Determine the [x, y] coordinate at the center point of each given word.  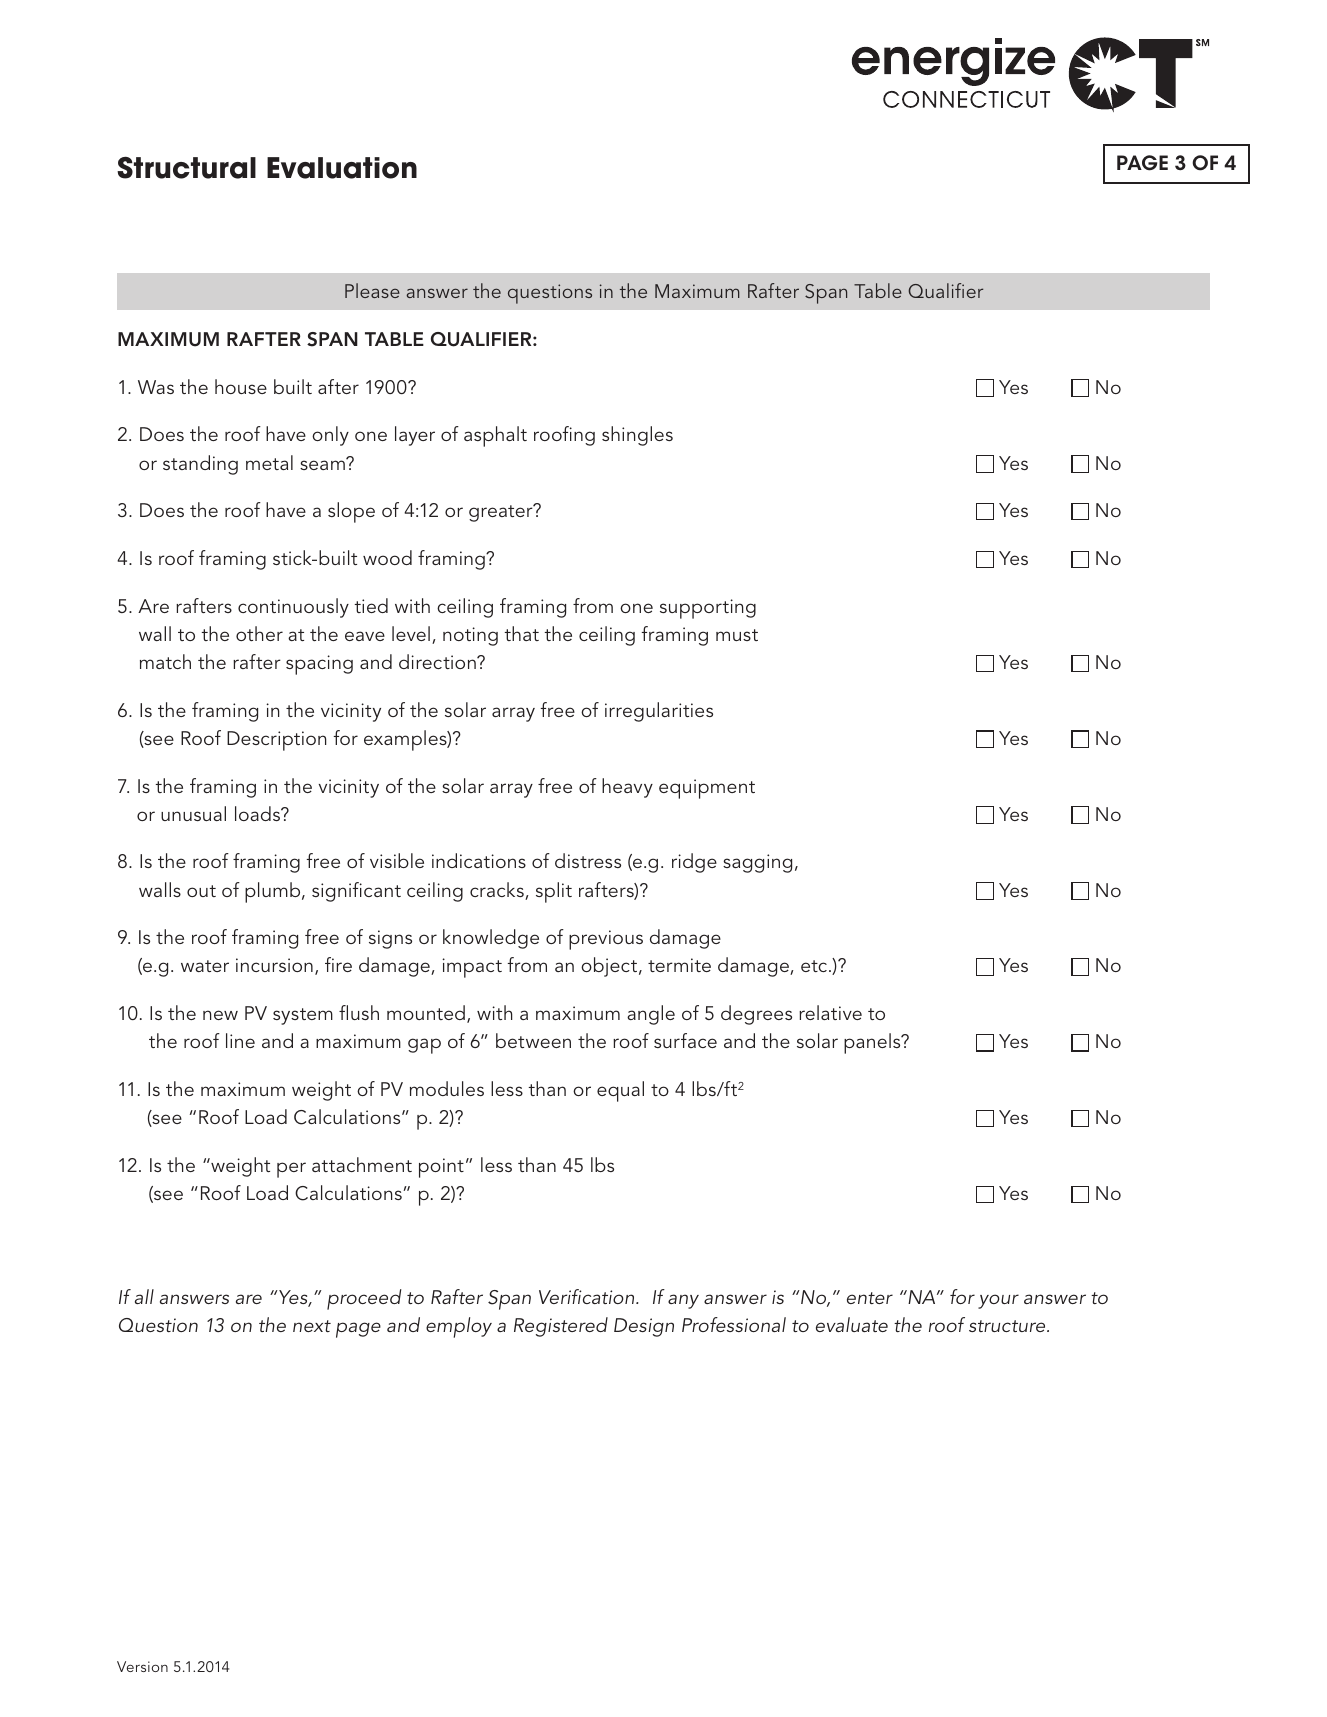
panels [873, 1043]
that [522, 633]
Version [142, 1666]
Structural [186, 168]
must [737, 635]
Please [372, 290]
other [259, 633]
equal [620, 1091]
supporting [708, 609]
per [291, 1170]
